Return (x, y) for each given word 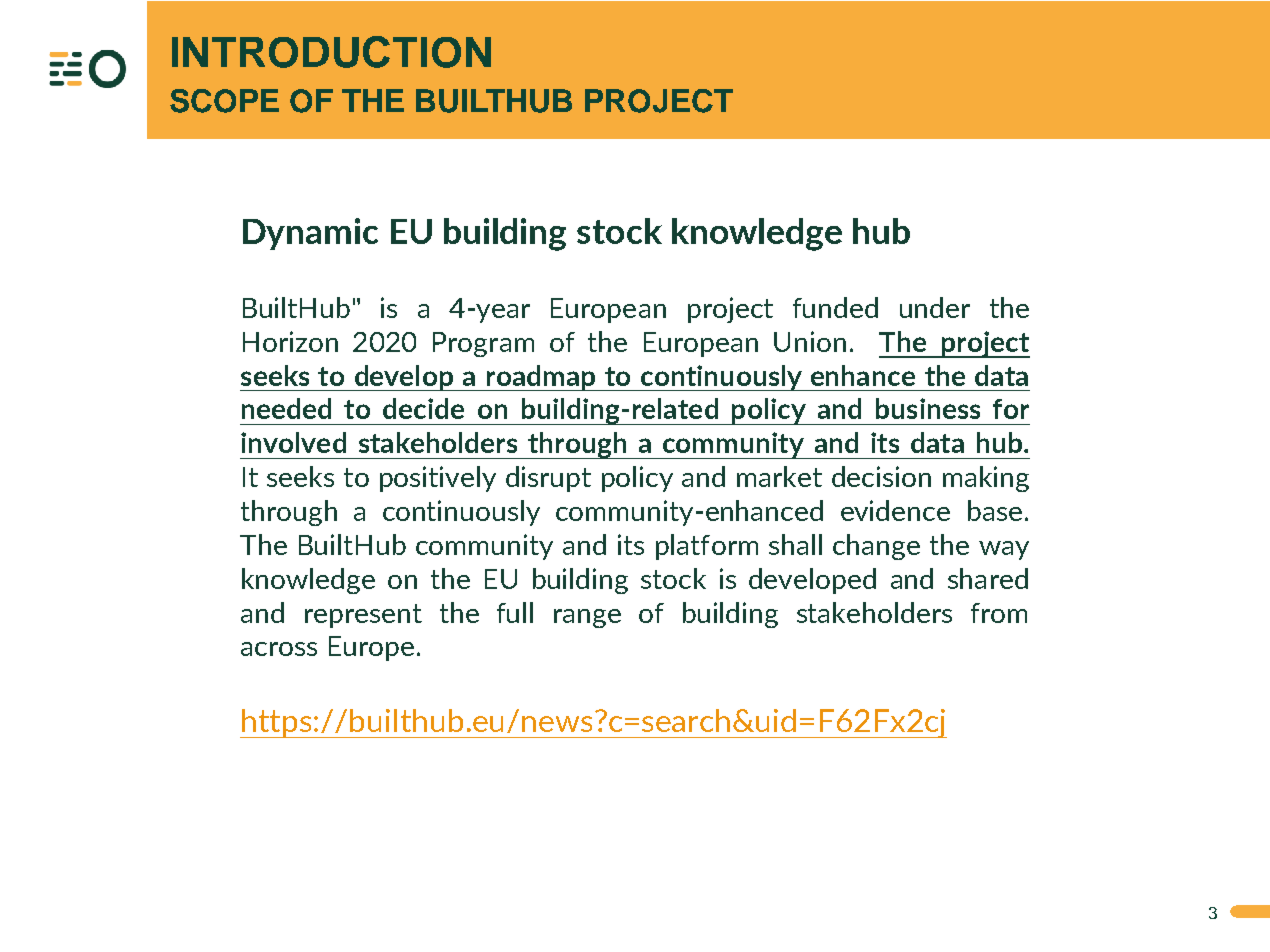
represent (363, 616)
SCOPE (224, 101)
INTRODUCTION (331, 52)
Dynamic (310, 234)
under (935, 307)
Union (810, 341)
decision (881, 476)
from (999, 613)
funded (835, 307)
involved (293, 442)
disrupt (548, 479)
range (587, 618)
